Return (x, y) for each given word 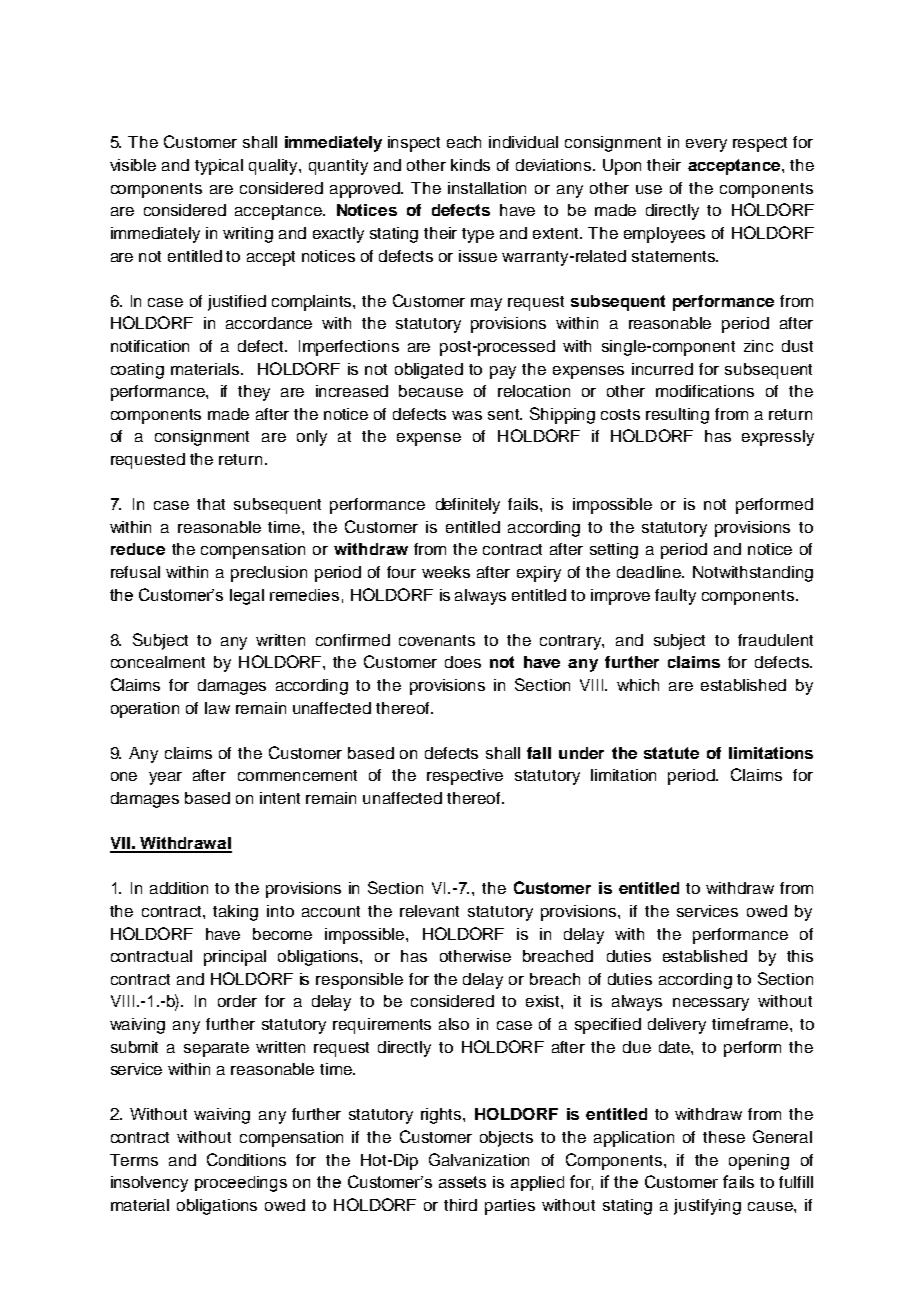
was (467, 415)
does (463, 662)
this (800, 956)
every (706, 145)
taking (235, 913)
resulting (677, 416)
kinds (470, 165)
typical (219, 167)
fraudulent (775, 640)
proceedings (241, 1184)
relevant (429, 911)
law (217, 708)
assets (462, 1182)
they (254, 393)
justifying (707, 1207)
